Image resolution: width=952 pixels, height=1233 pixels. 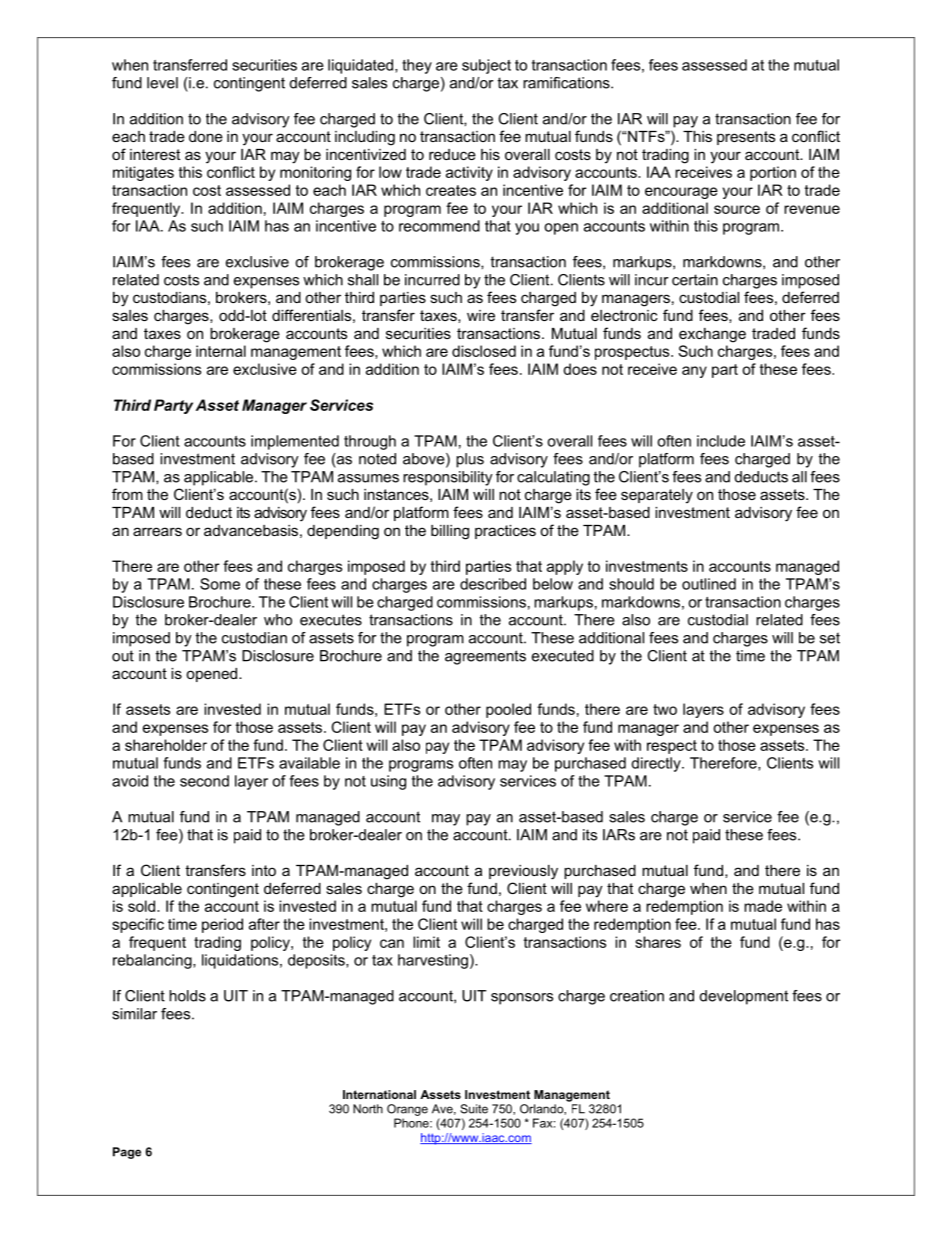 What do you see at coordinates (295, 442) in the screenshot?
I see `implemented` at bounding box center [295, 442].
